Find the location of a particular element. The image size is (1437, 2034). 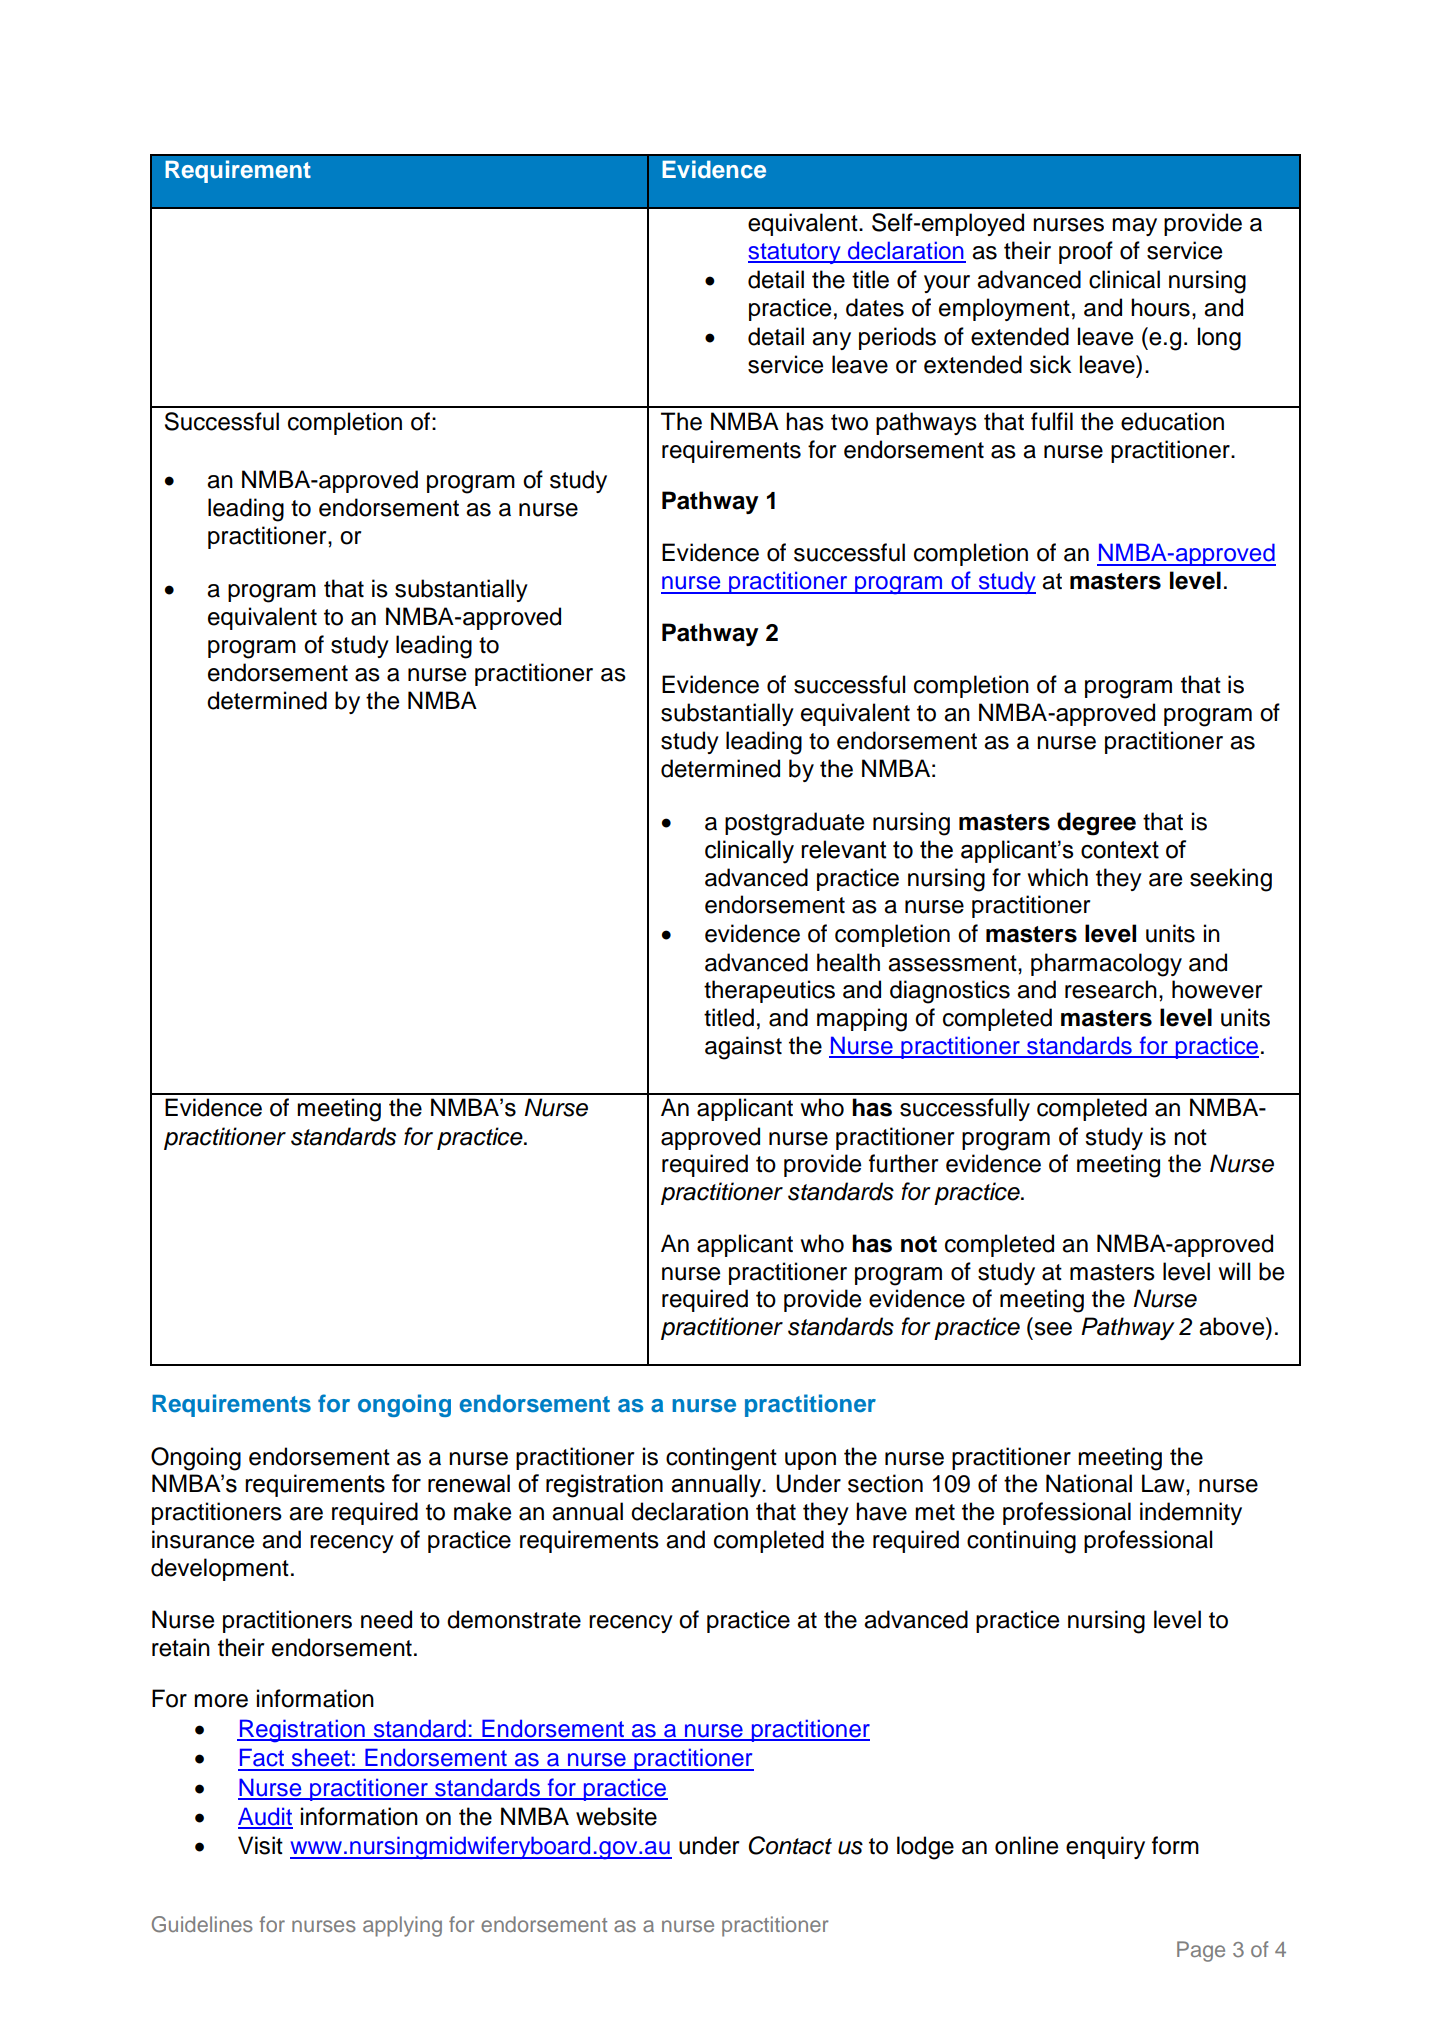

proof is located at coordinates (1086, 252).
